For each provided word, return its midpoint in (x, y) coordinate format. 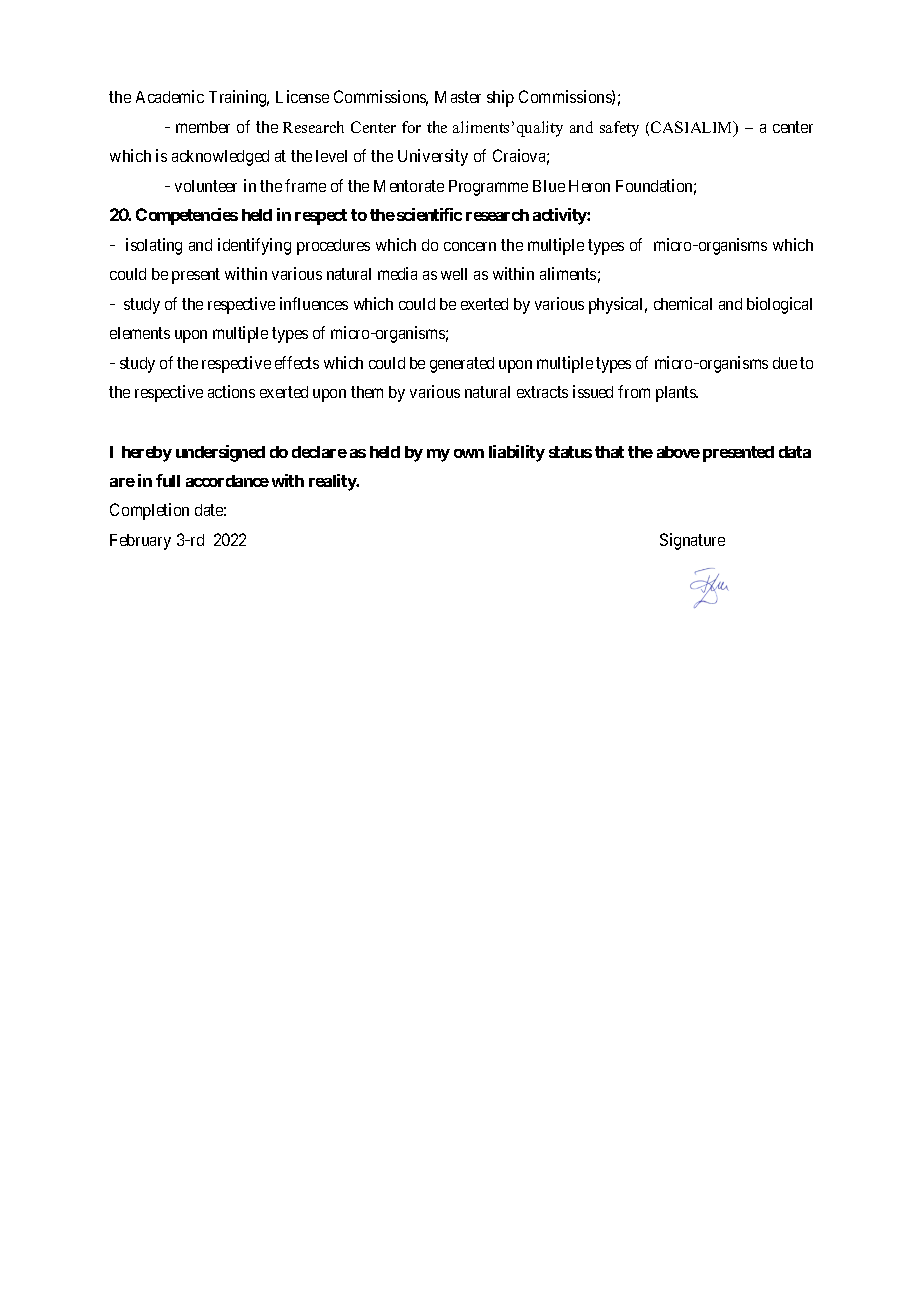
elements (140, 333)
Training (239, 98)
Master (458, 97)
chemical (683, 303)
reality (333, 482)
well (454, 274)
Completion (149, 511)
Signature (692, 541)
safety (619, 129)
